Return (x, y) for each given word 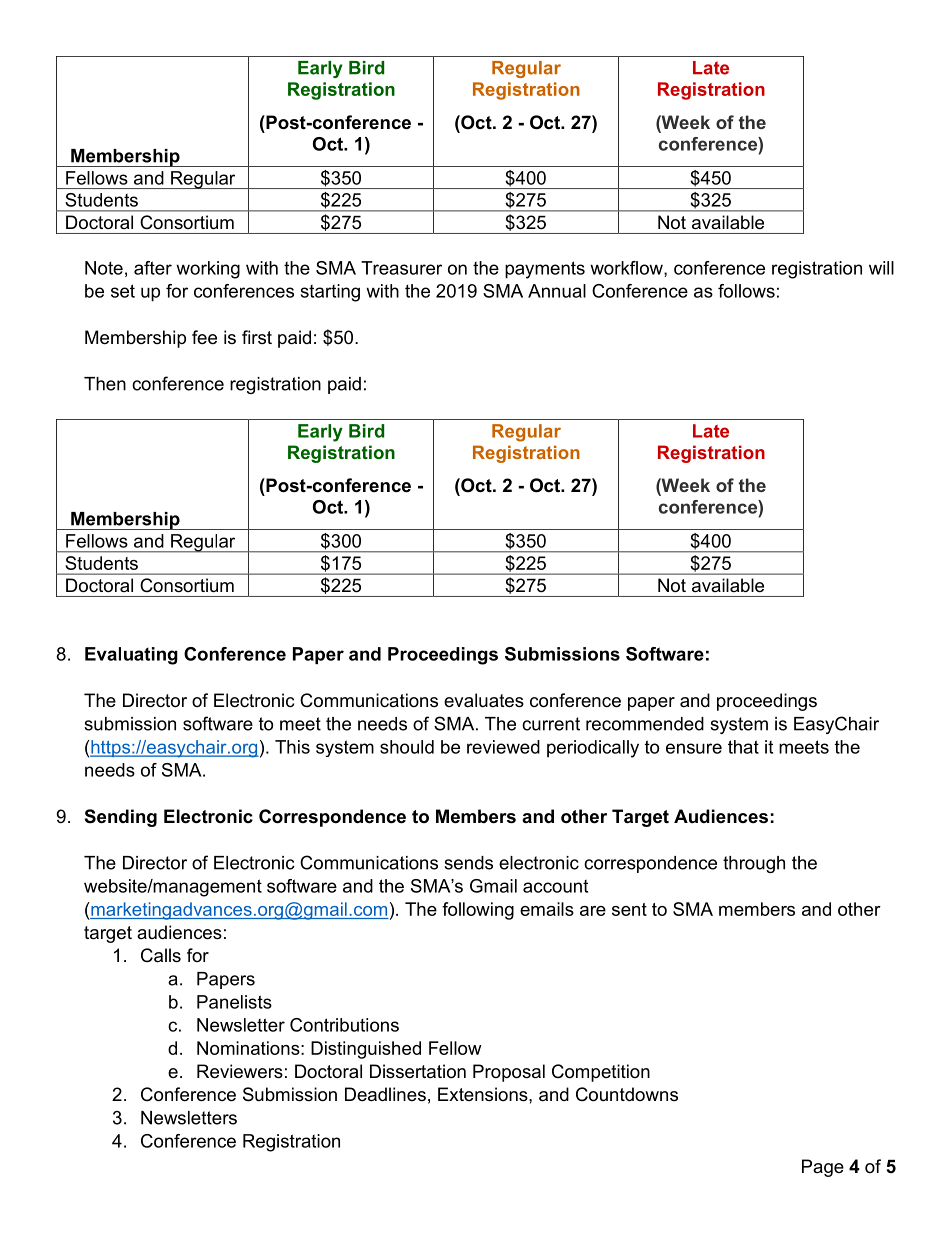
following (478, 911)
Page (823, 1168)
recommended (645, 724)
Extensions (484, 1094)
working (208, 270)
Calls (161, 955)
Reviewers (240, 1071)
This (292, 747)
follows (746, 291)
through (754, 864)
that (743, 747)
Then (105, 384)
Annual (557, 291)
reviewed (503, 747)
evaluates (484, 700)
